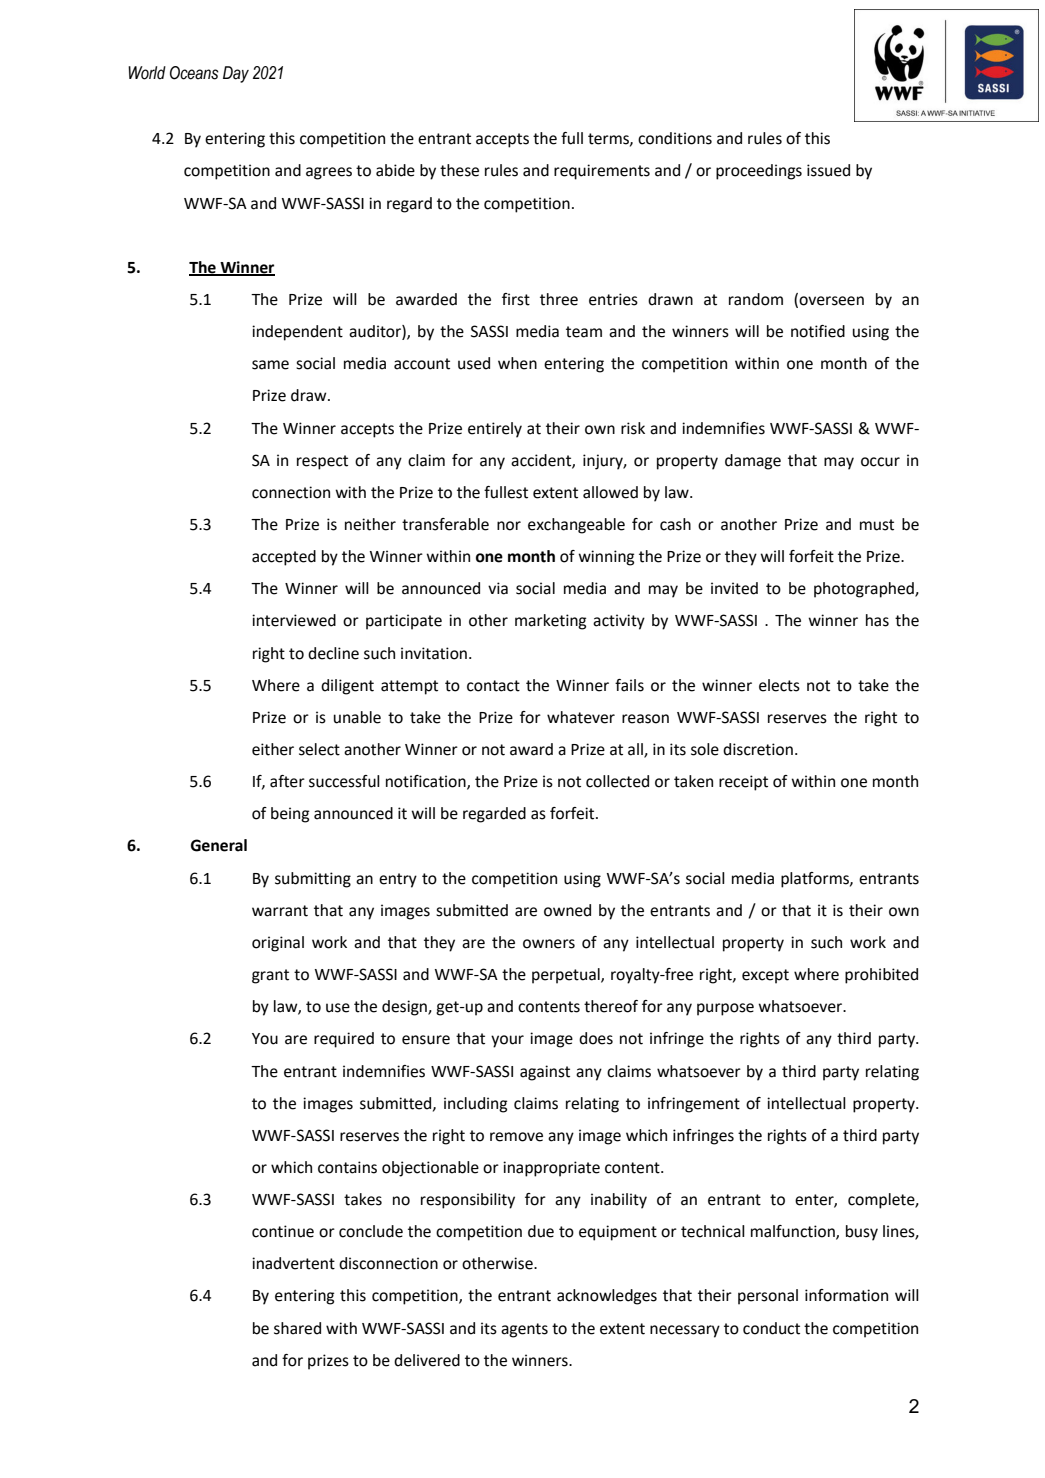 This screenshot has height=1478, width=1045. What do you see at coordinates (495, 430) in the screenshot?
I see `entirely` at bounding box center [495, 430].
